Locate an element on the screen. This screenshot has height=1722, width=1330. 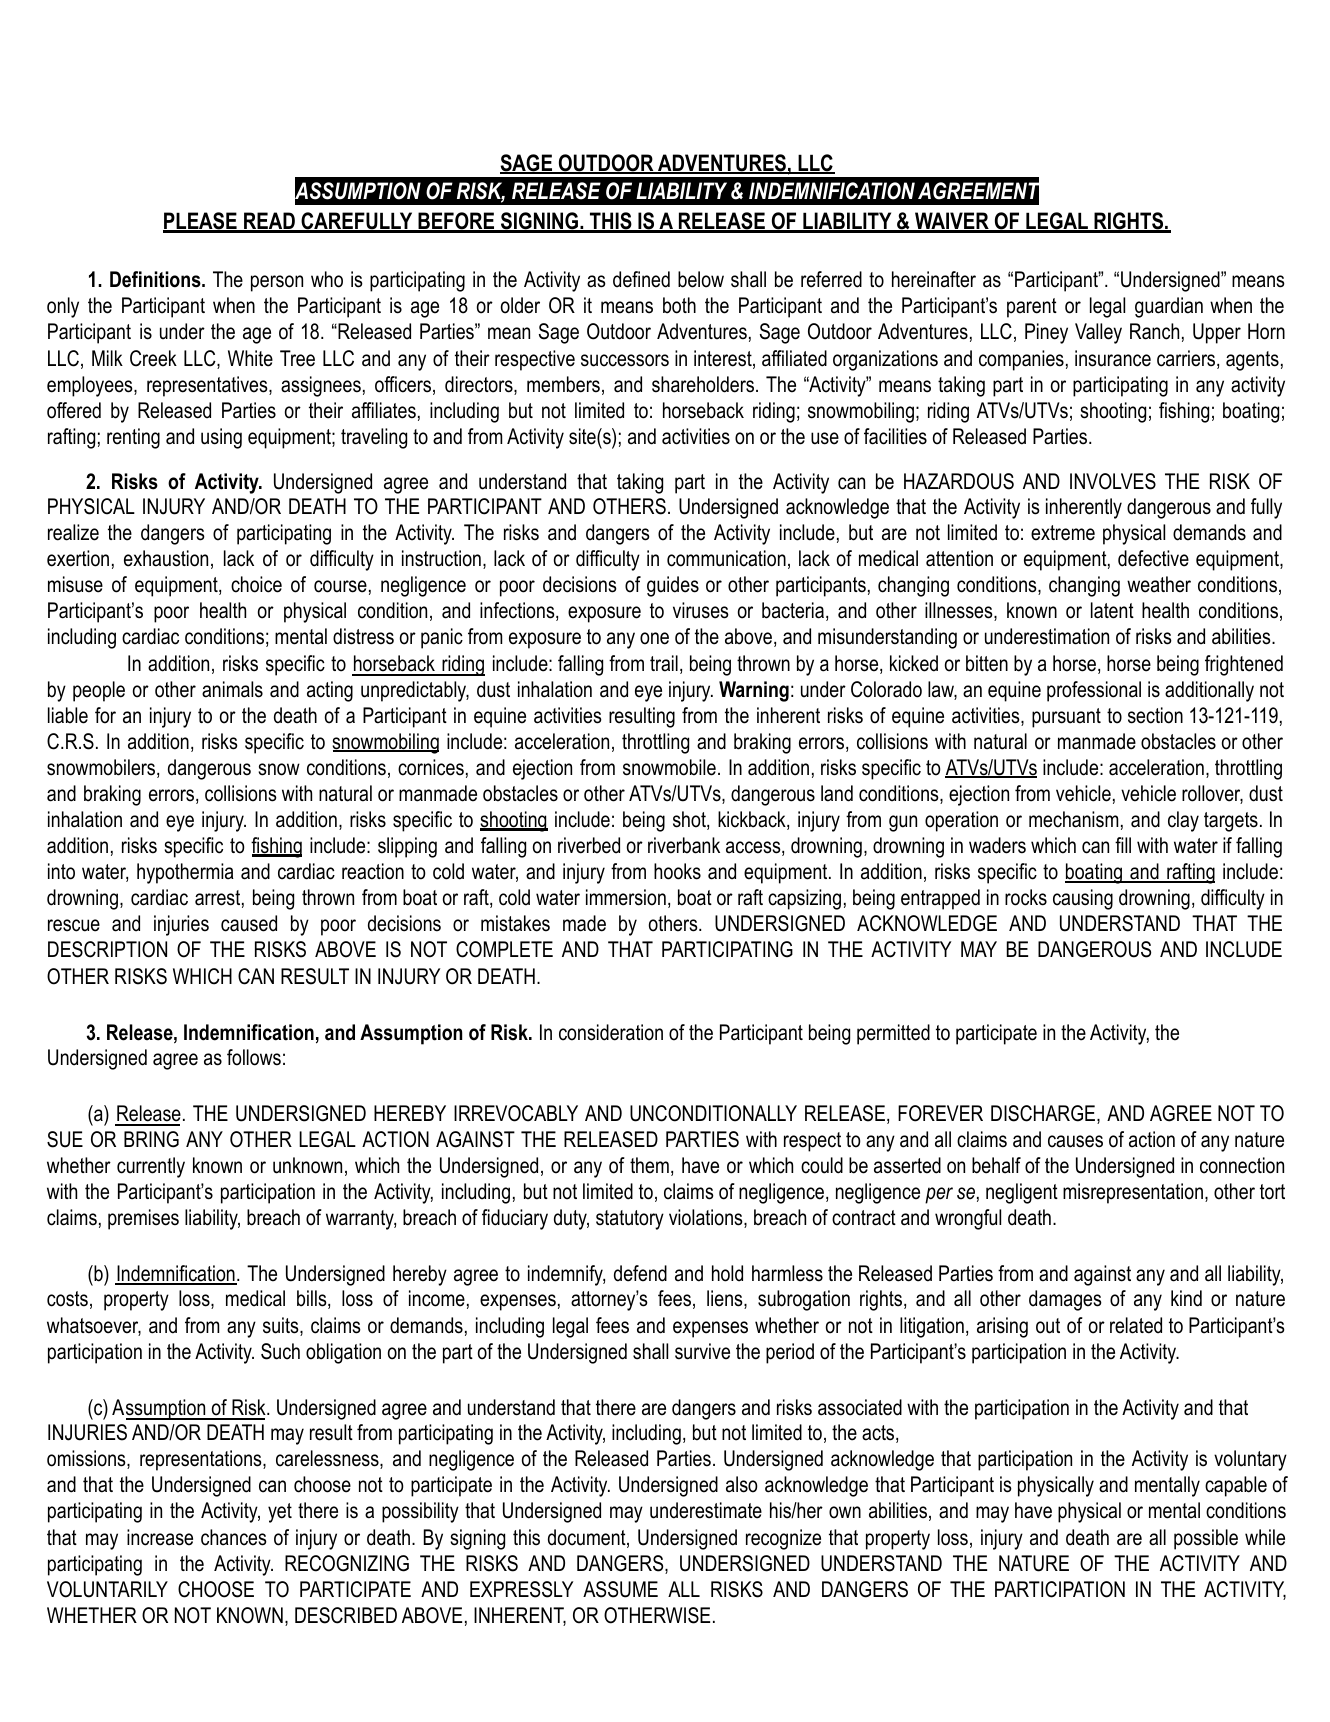
defined is located at coordinates (641, 279).
